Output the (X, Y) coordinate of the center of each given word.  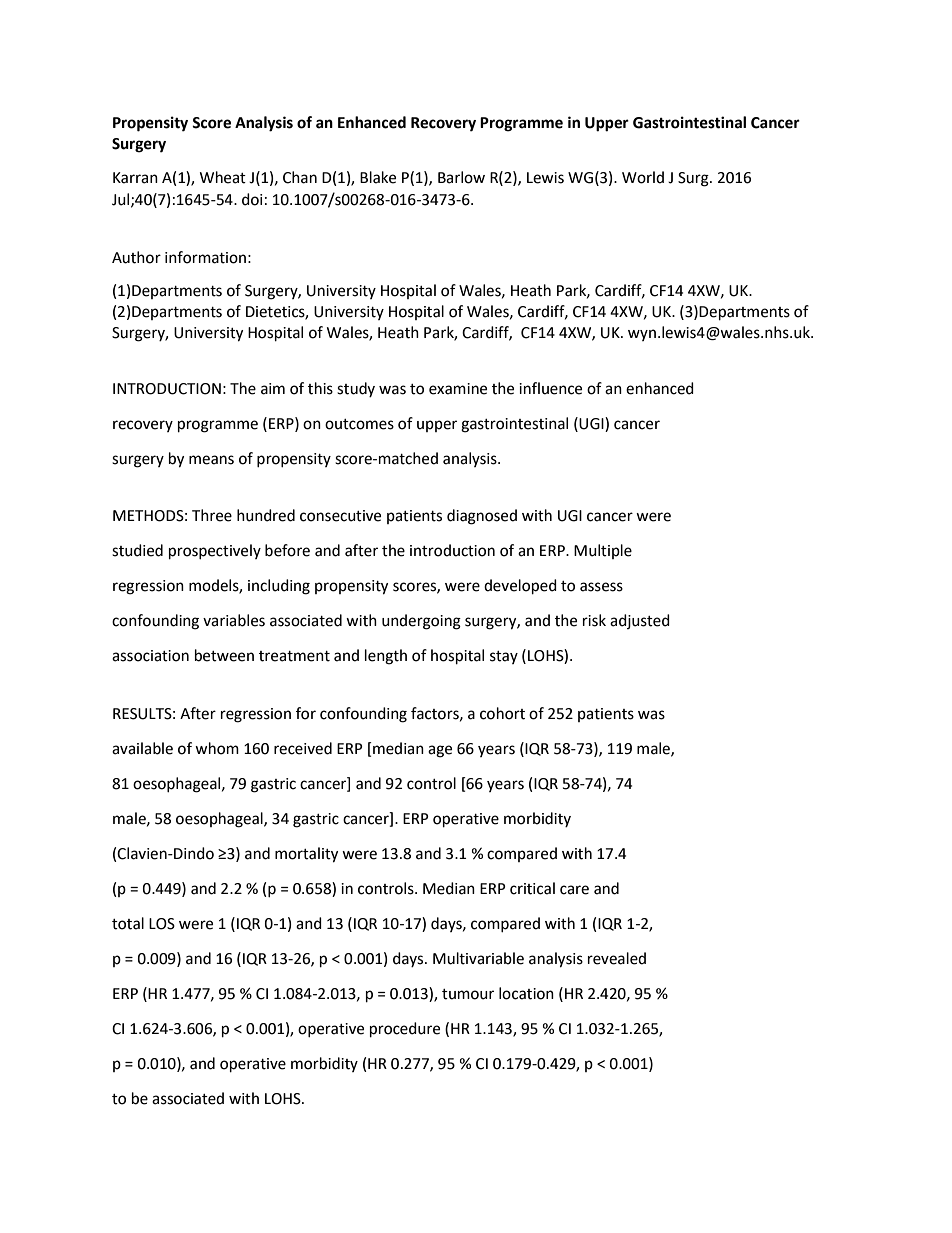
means (211, 460)
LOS (162, 924)
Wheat (223, 177)
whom (217, 748)
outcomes (359, 424)
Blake (378, 177)
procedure (405, 1030)
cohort (502, 713)
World (643, 177)
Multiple (603, 551)
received (303, 748)
